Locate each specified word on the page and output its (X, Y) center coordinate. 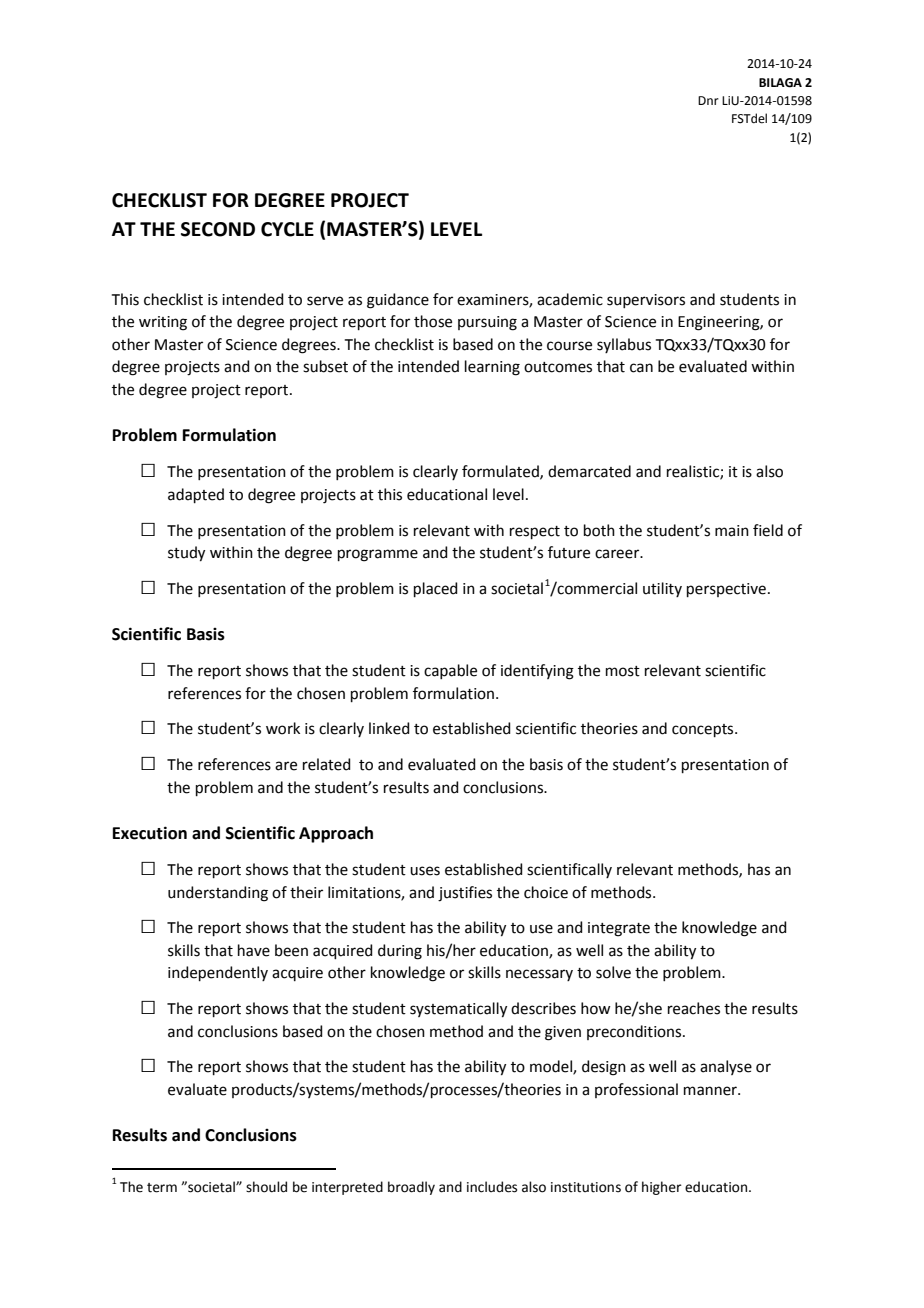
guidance (398, 301)
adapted (196, 495)
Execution (150, 833)
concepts (704, 730)
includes (492, 1187)
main (732, 531)
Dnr (708, 100)
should (266, 1187)
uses (425, 871)
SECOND (218, 229)
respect (535, 532)
